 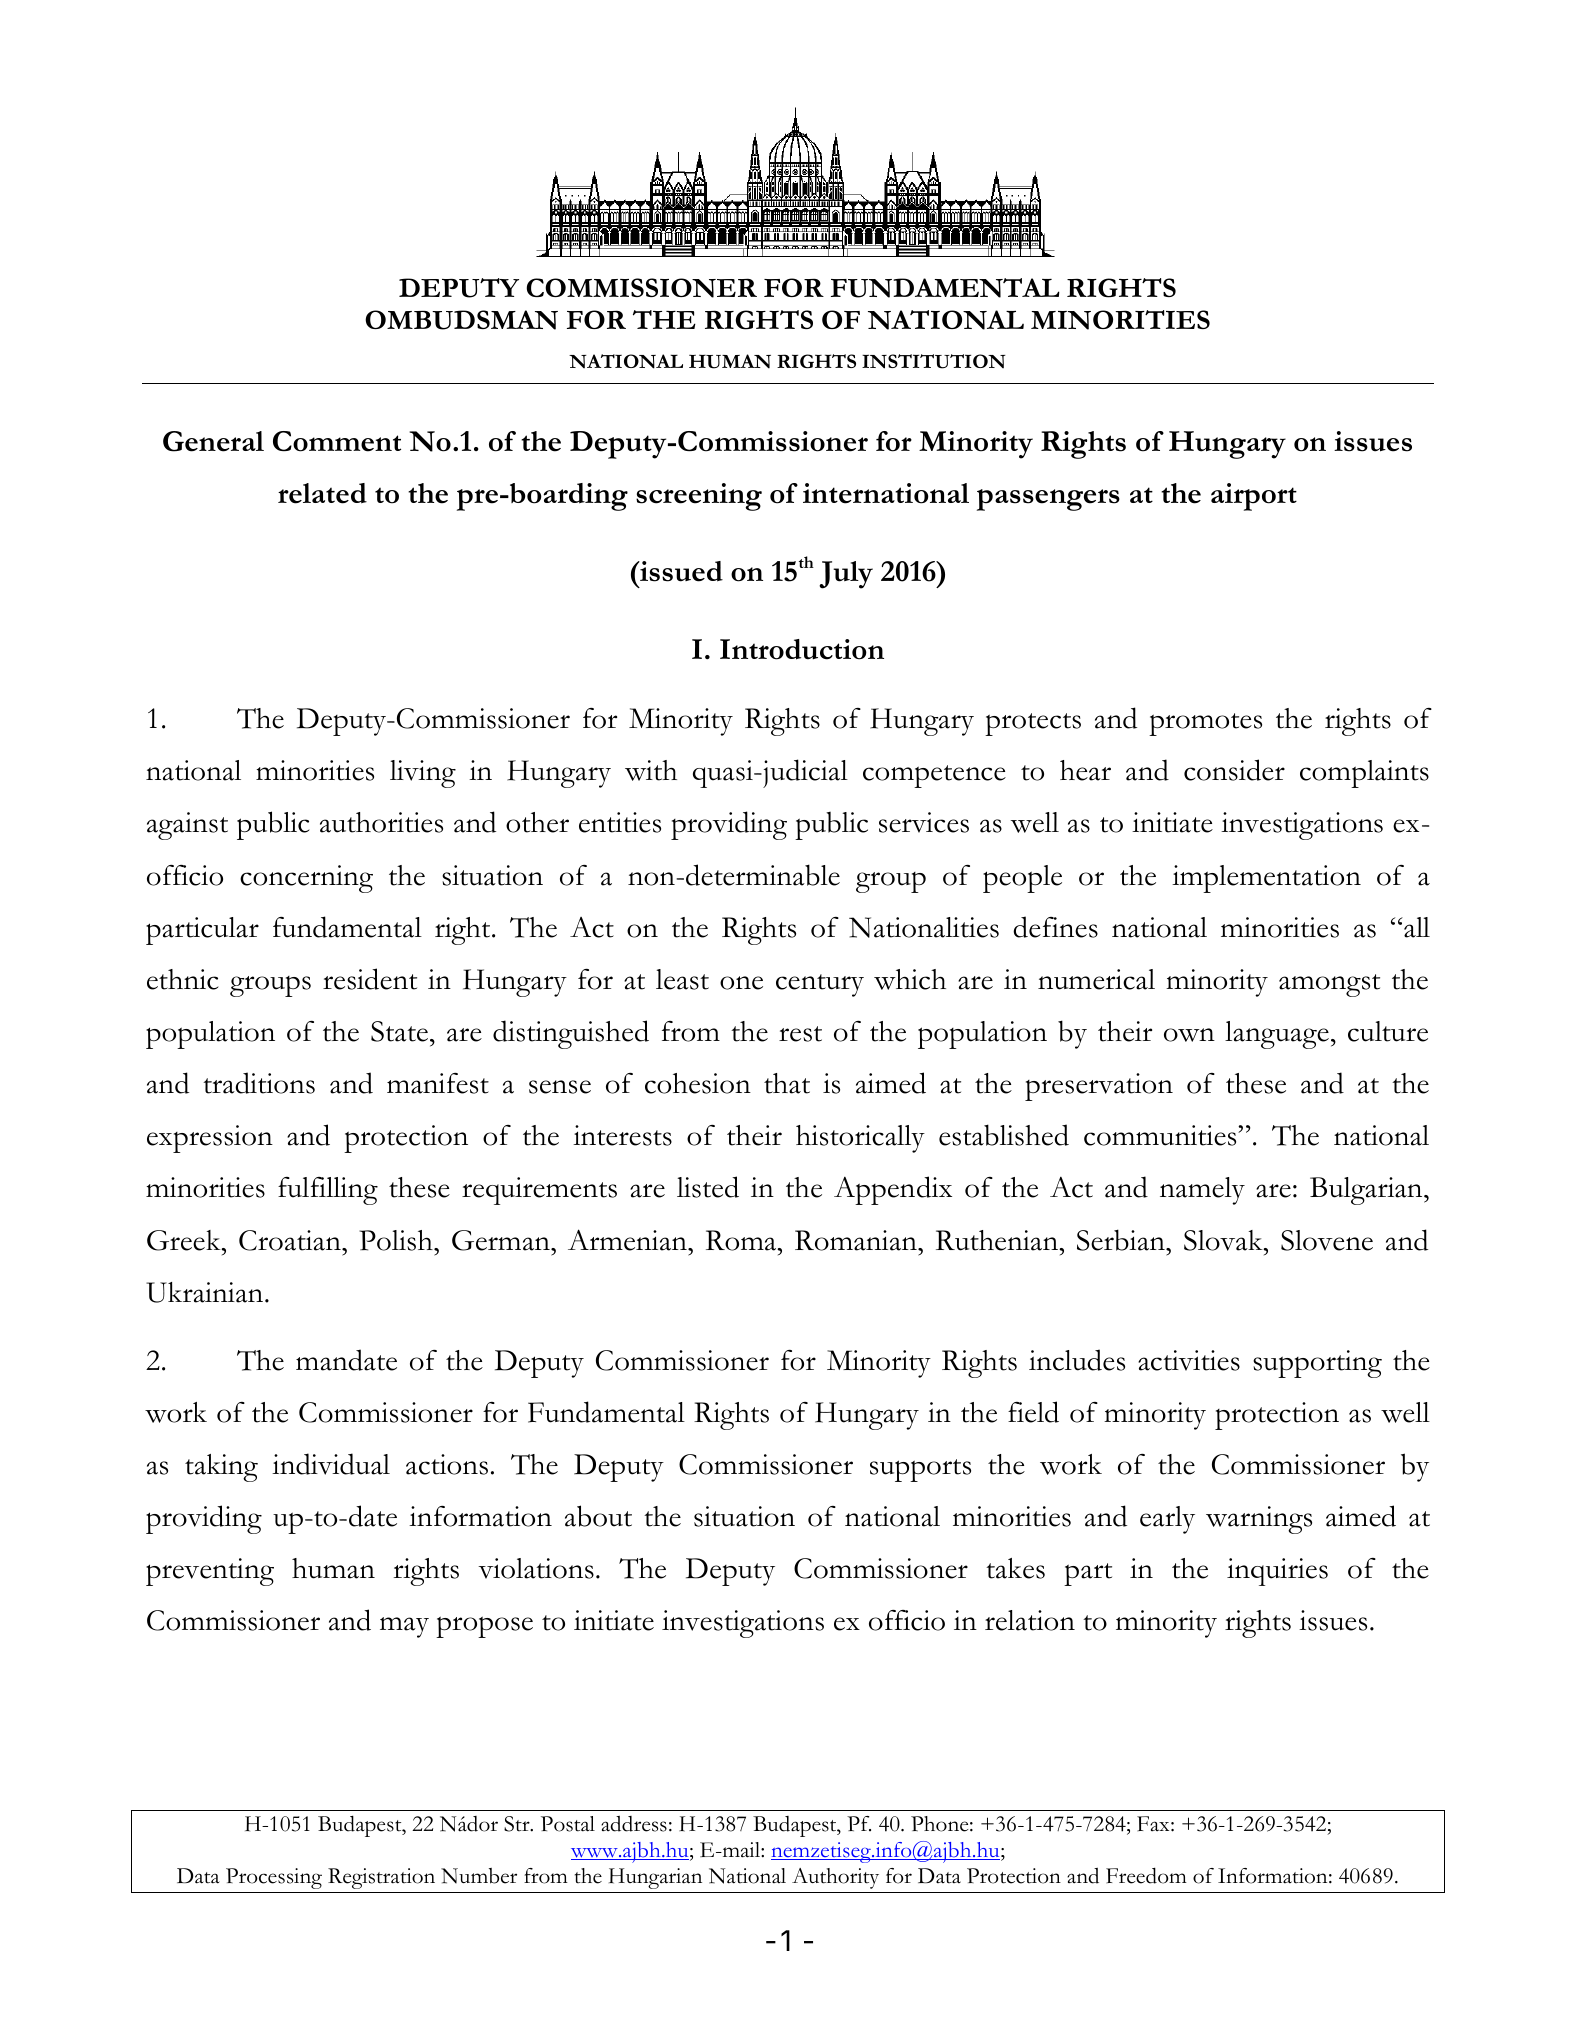 I want to click on airport, so click(x=1254, y=497).
